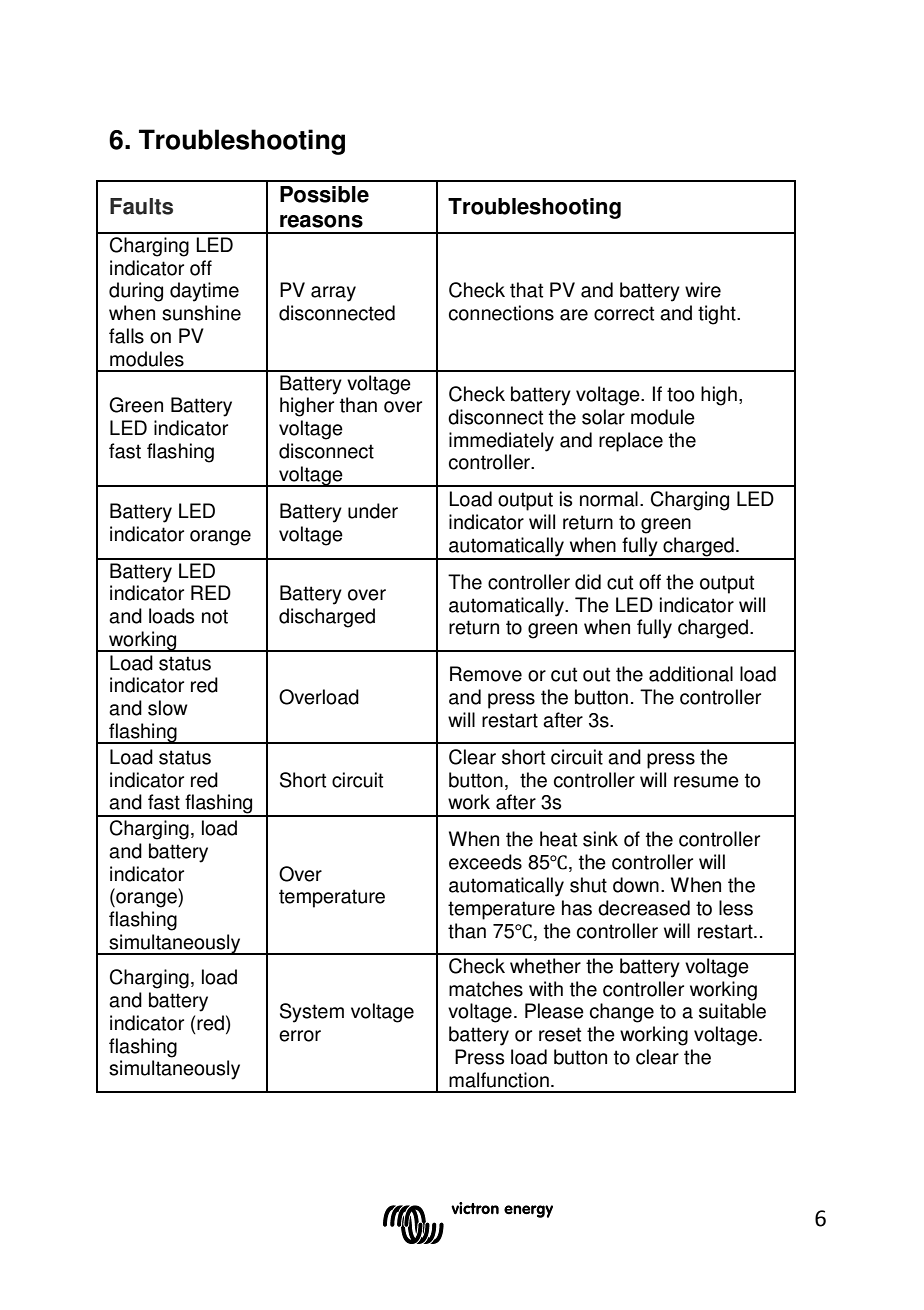 The height and width of the page is (1310, 924). What do you see at coordinates (321, 221) in the page?
I see `reasons` at bounding box center [321, 221].
